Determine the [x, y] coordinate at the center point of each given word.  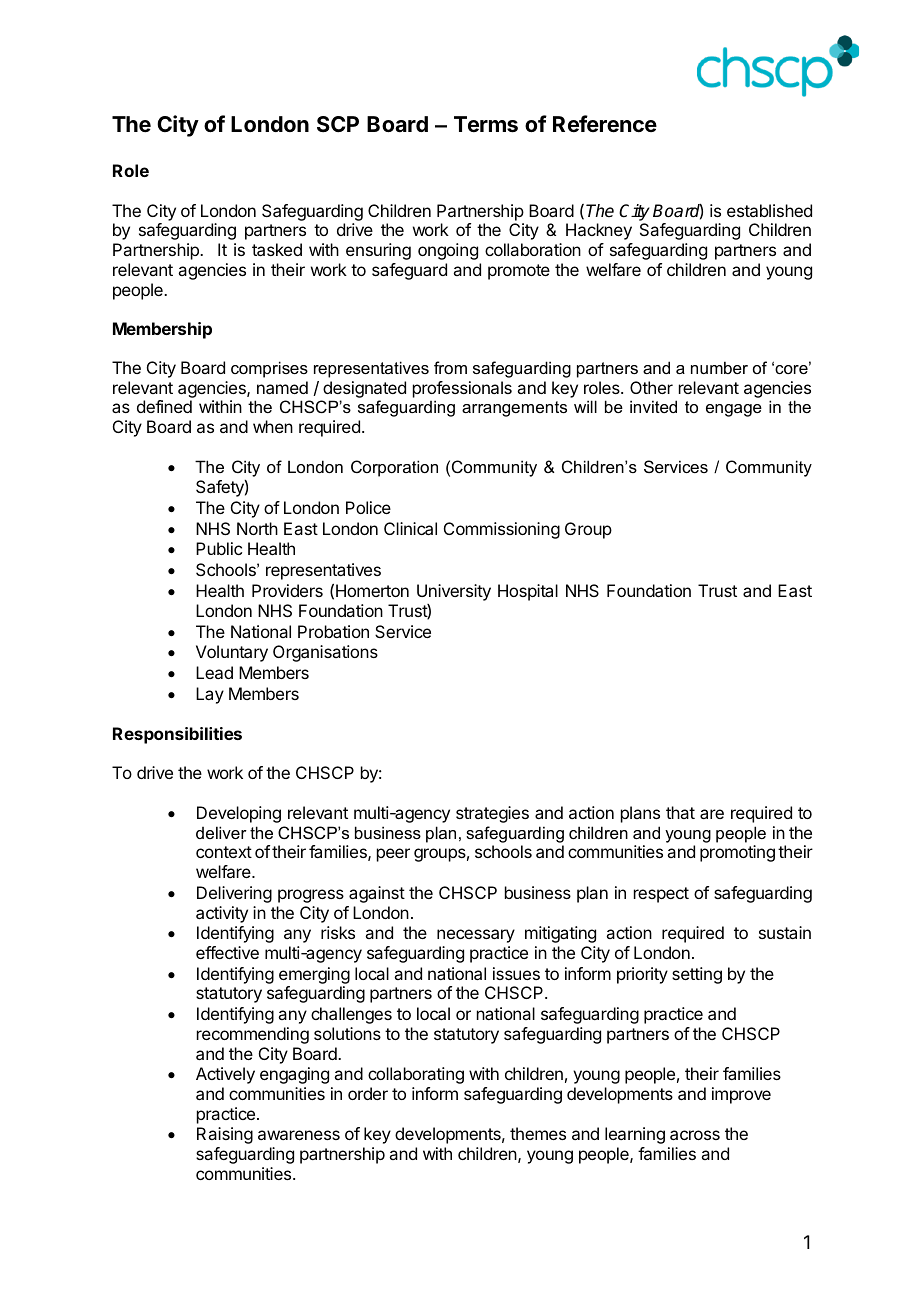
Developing [239, 814]
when [273, 426]
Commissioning [502, 530]
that [680, 812]
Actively [225, 1075]
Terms [486, 124]
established [769, 210]
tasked [277, 249]
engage [734, 410]
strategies [492, 814]
